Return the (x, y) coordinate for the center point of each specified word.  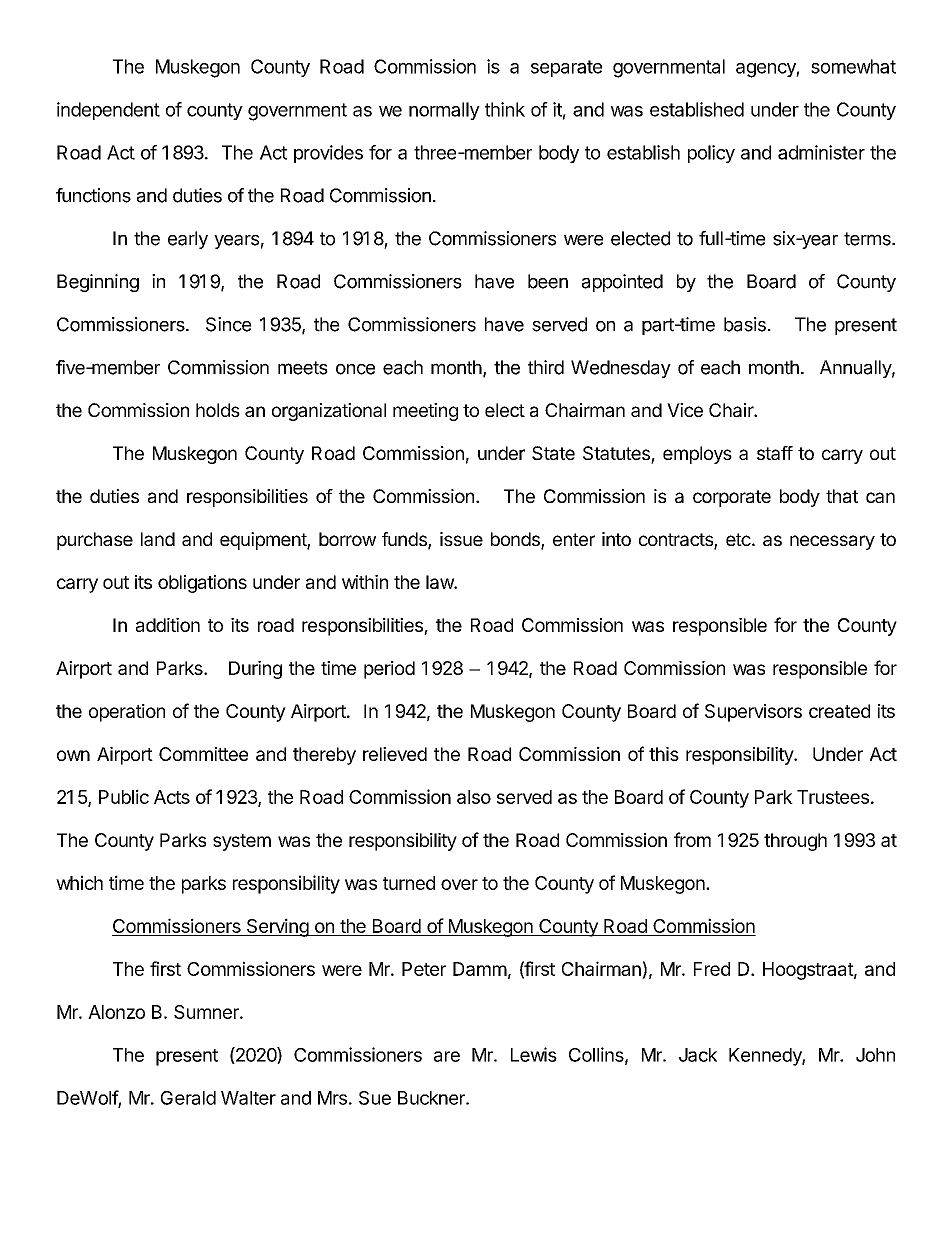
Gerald (188, 1098)
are (447, 1056)
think (505, 109)
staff (775, 453)
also (474, 797)
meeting (425, 412)
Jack (698, 1055)
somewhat (853, 66)
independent (108, 111)
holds (218, 410)
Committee (203, 754)
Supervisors (753, 713)
